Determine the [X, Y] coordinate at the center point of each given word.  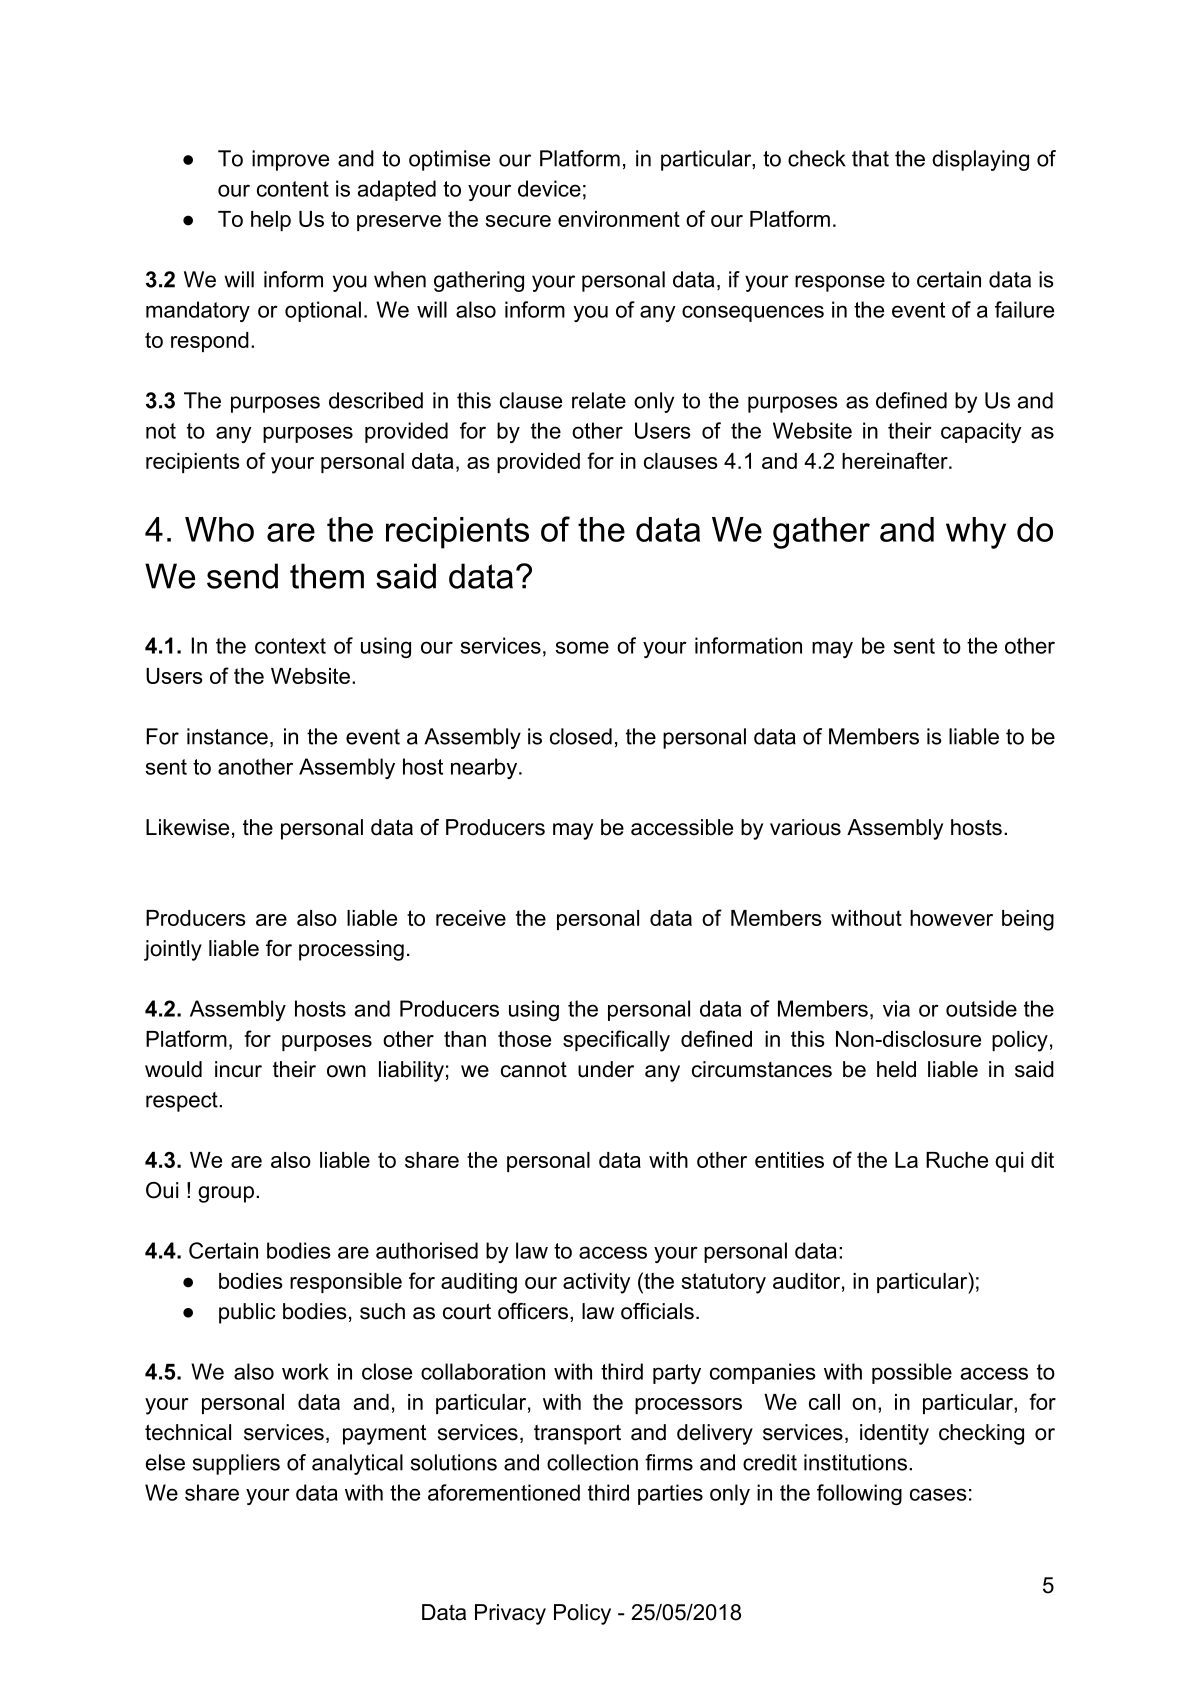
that [870, 158]
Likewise [187, 827]
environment [619, 219]
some [582, 647]
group [226, 1194]
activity [597, 1283]
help [271, 221]
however [951, 918]
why [976, 533]
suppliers [236, 1464]
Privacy [510, 1614]
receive [471, 918]
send [242, 576]
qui [1009, 1162]
